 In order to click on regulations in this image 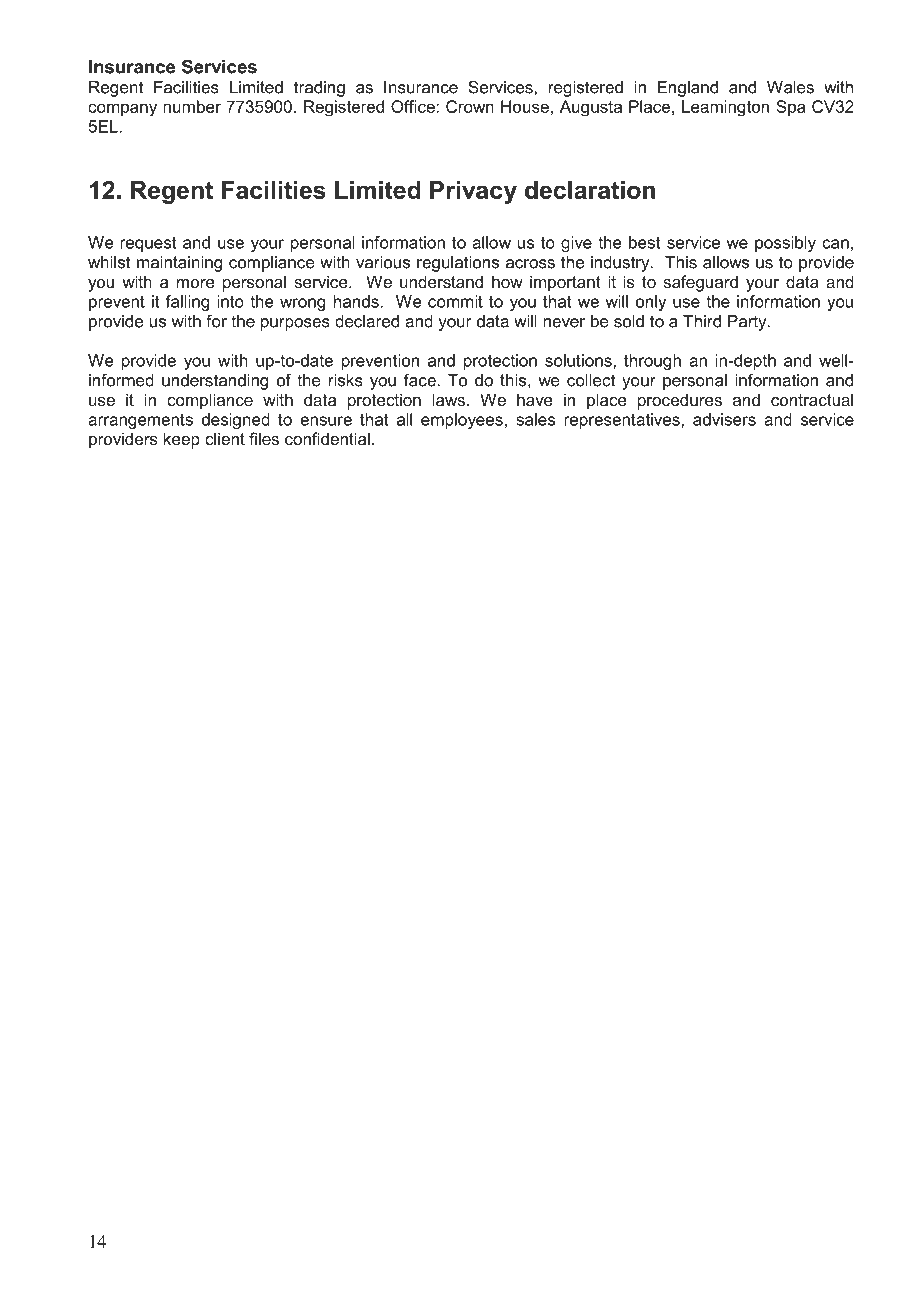, I will do `click(458, 264)`.
